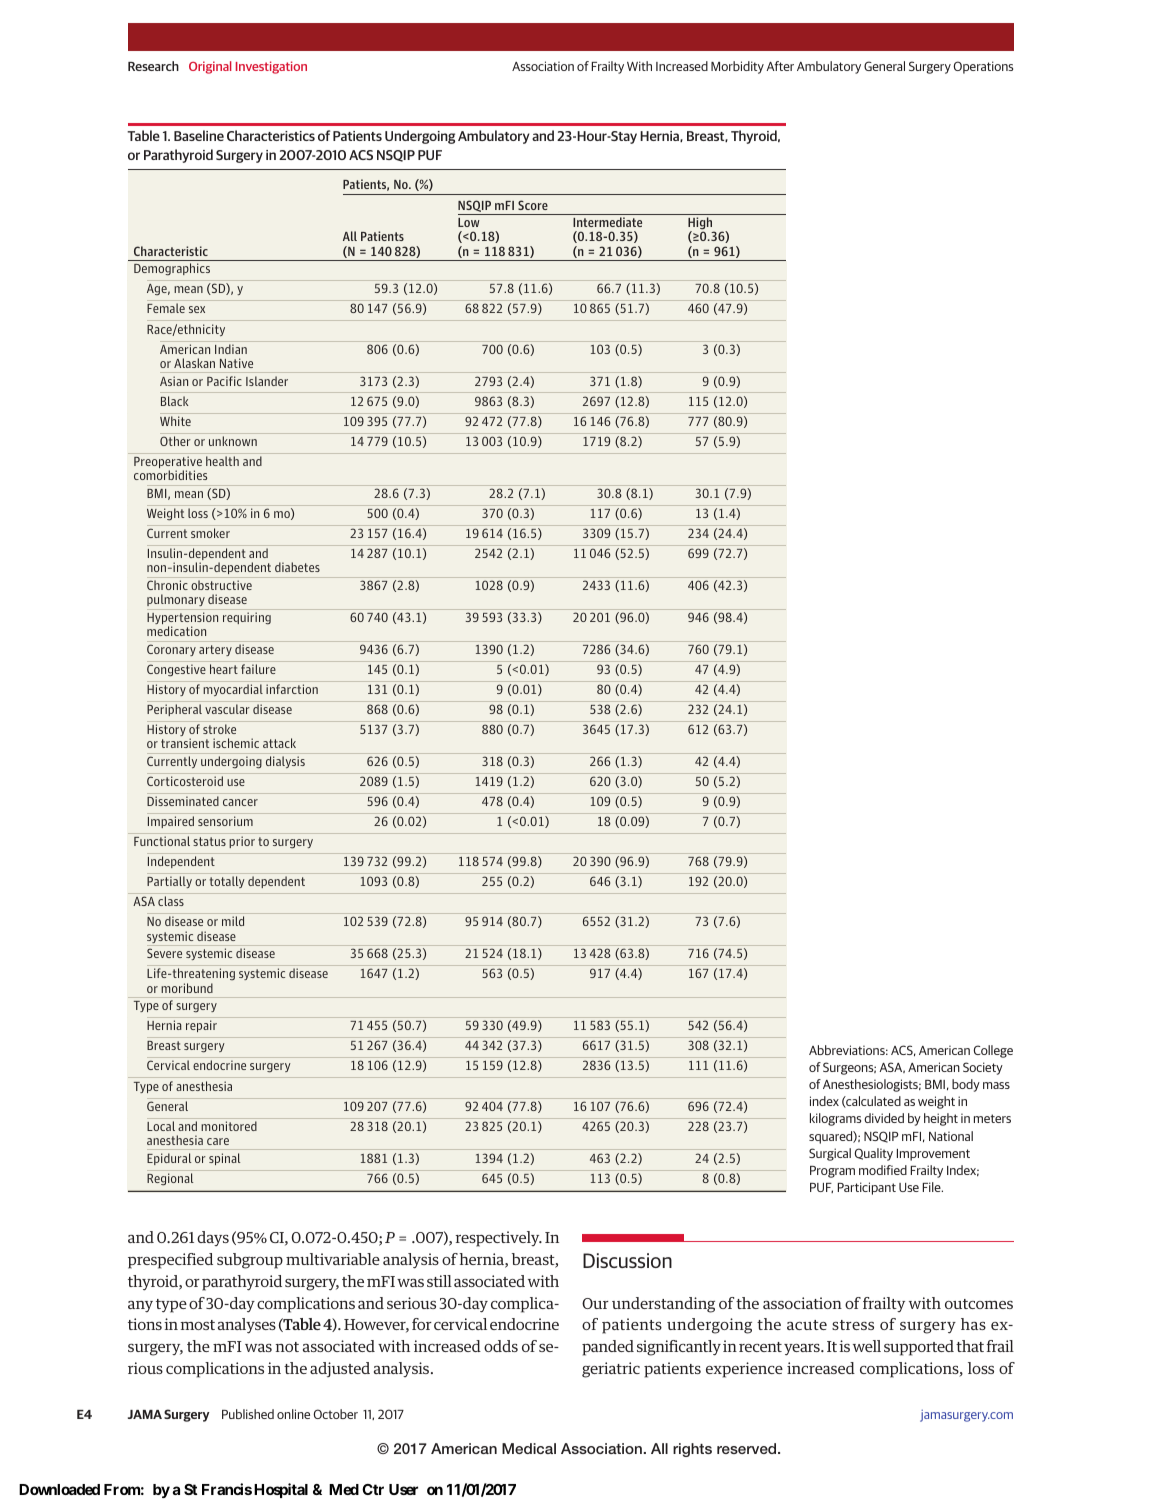  What do you see at coordinates (185, 781) in the document?
I see `Corticosteroid` at bounding box center [185, 781].
